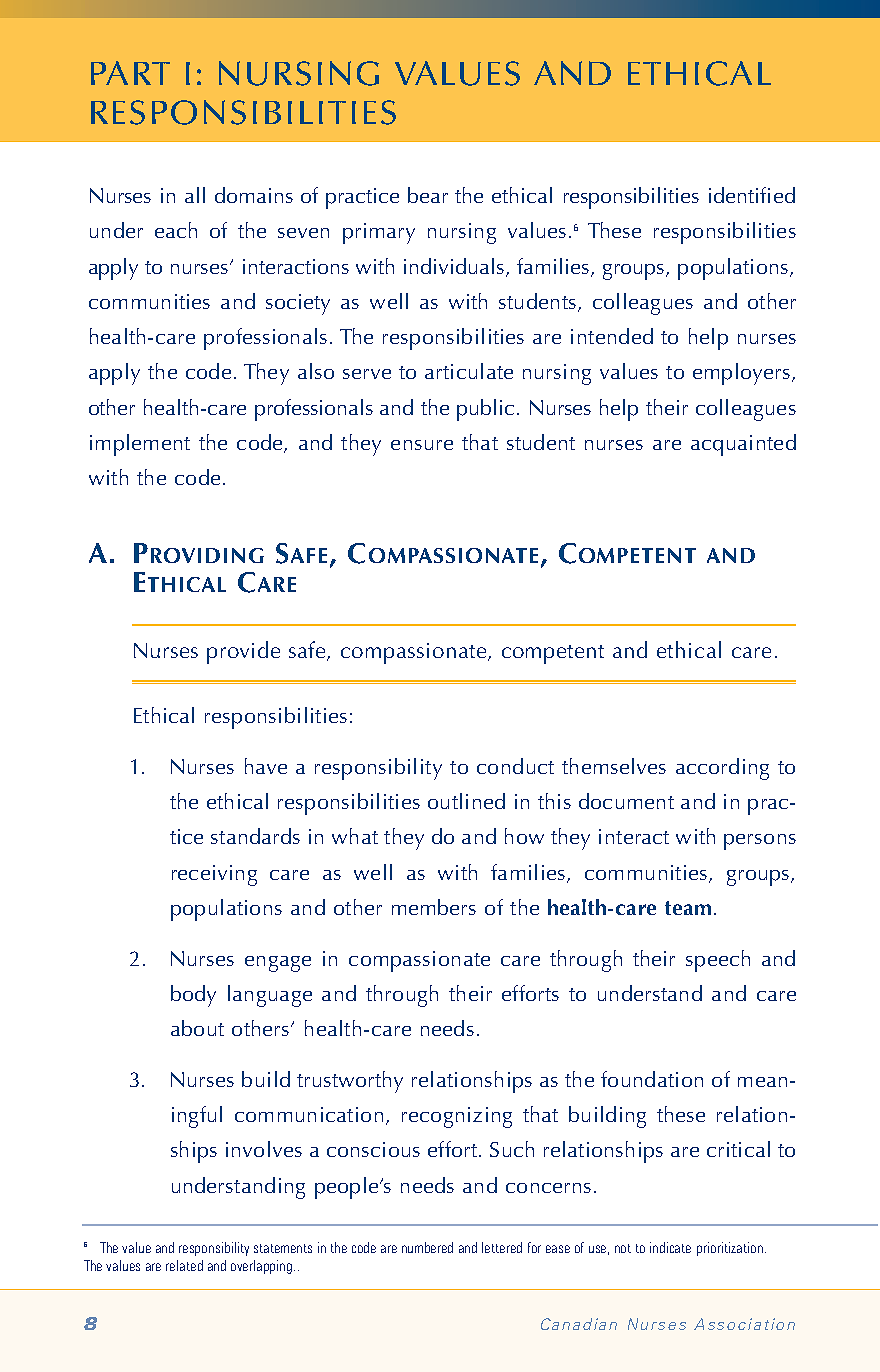 The image size is (880, 1372). Describe the element at coordinates (130, 73) in the screenshot. I see `PART` at that location.
